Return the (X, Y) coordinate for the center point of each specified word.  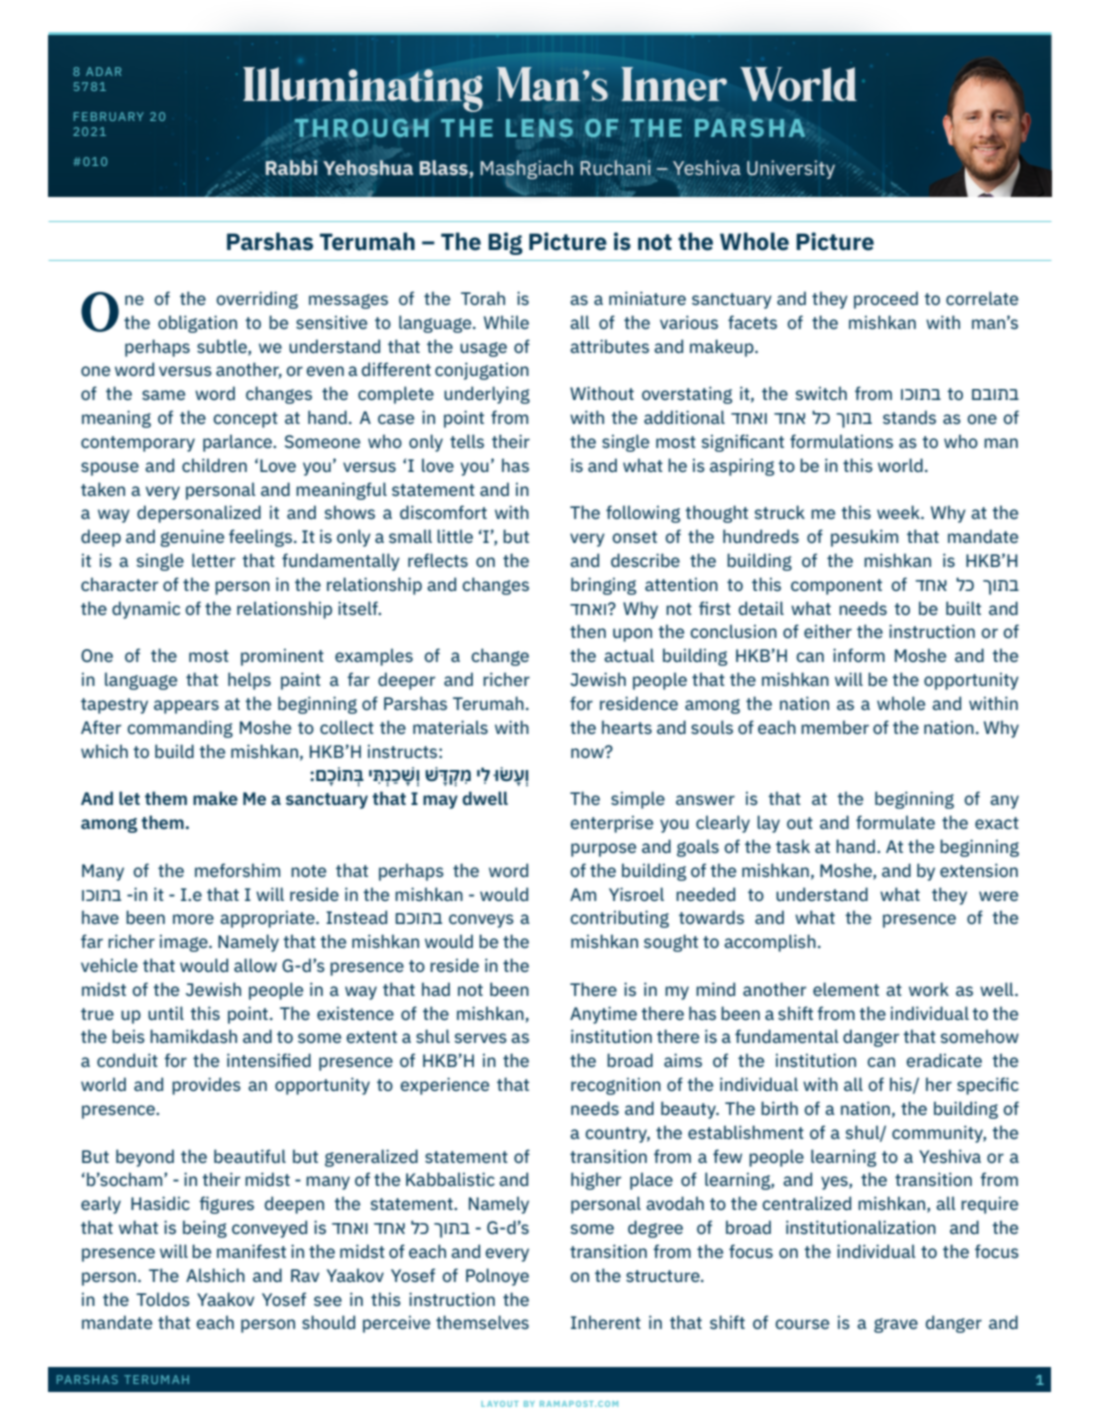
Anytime (603, 1015)
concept (245, 420)
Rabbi (291, 168)
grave (896, 1325)
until (166, 1013)
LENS (539, 128)
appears (186, 707)
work (929, 989)
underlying (487, 395)
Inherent (606, 1322)
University (791, 169)
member (835, 727)
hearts (627, 727)
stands (909, 417)
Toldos (163, 1299)
